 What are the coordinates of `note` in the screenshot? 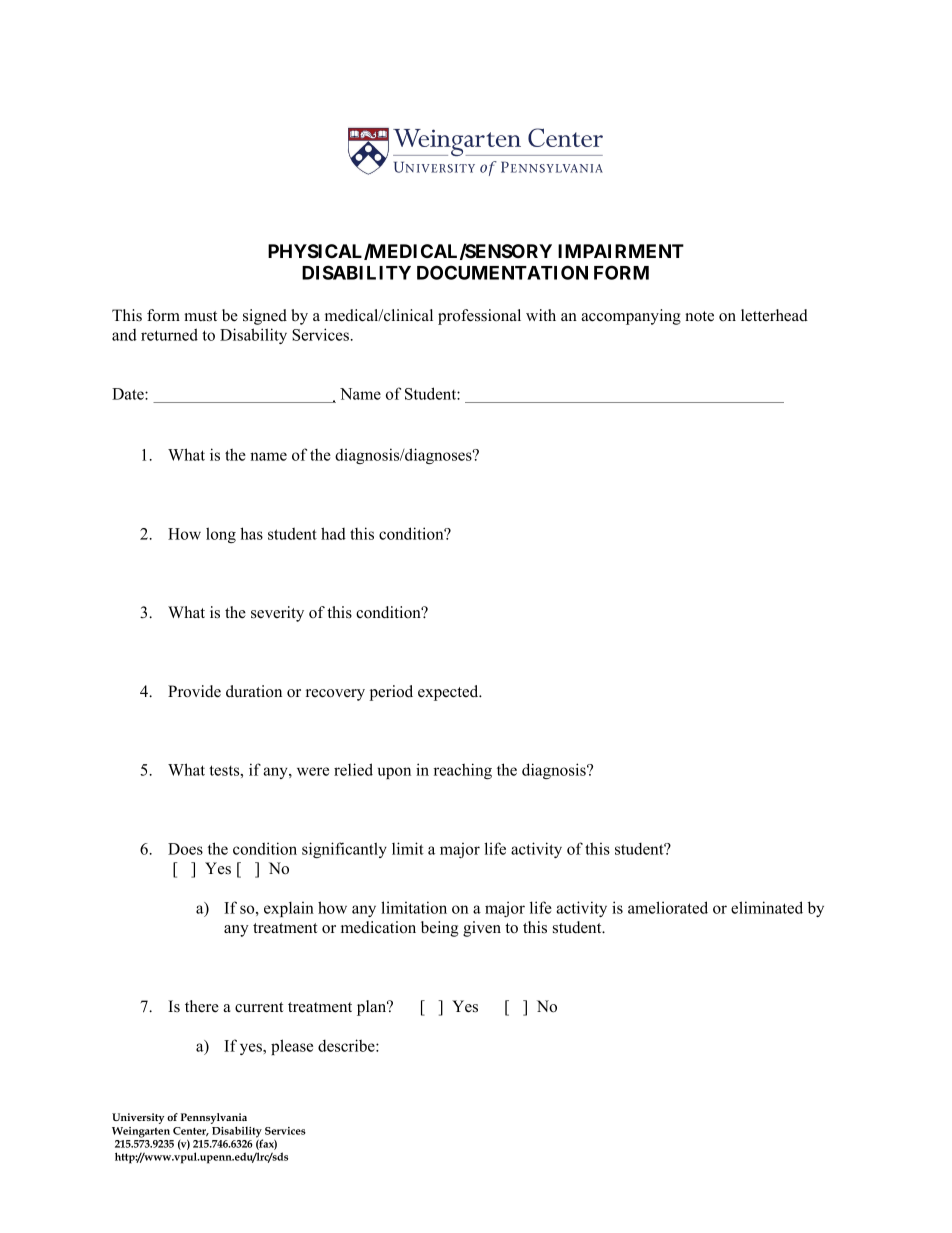 It's located at (699, 316).
